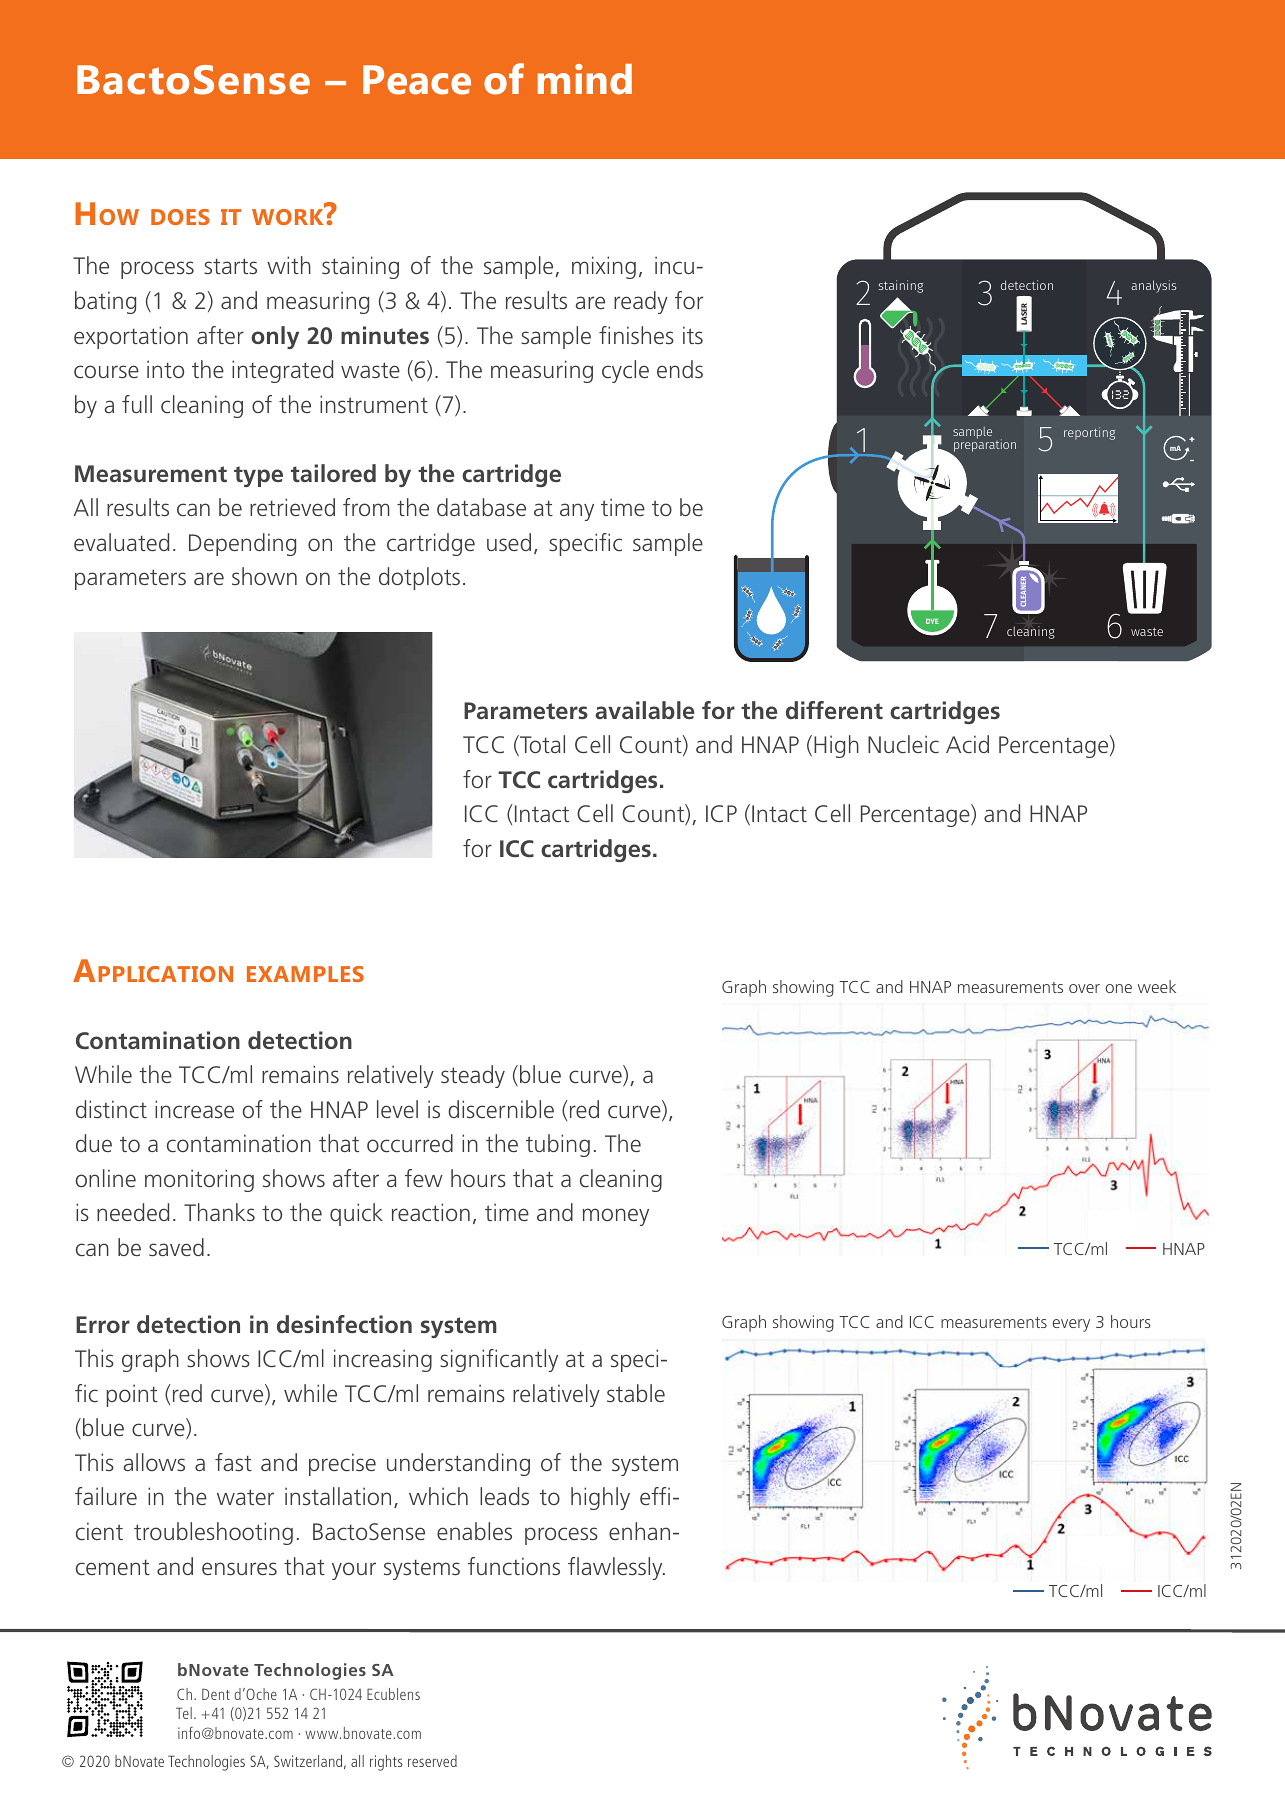 The width and height of the page is (1285, 1817). Describe the element at coordinates (216, 1694) in the page. I see `Dent` at that location.
